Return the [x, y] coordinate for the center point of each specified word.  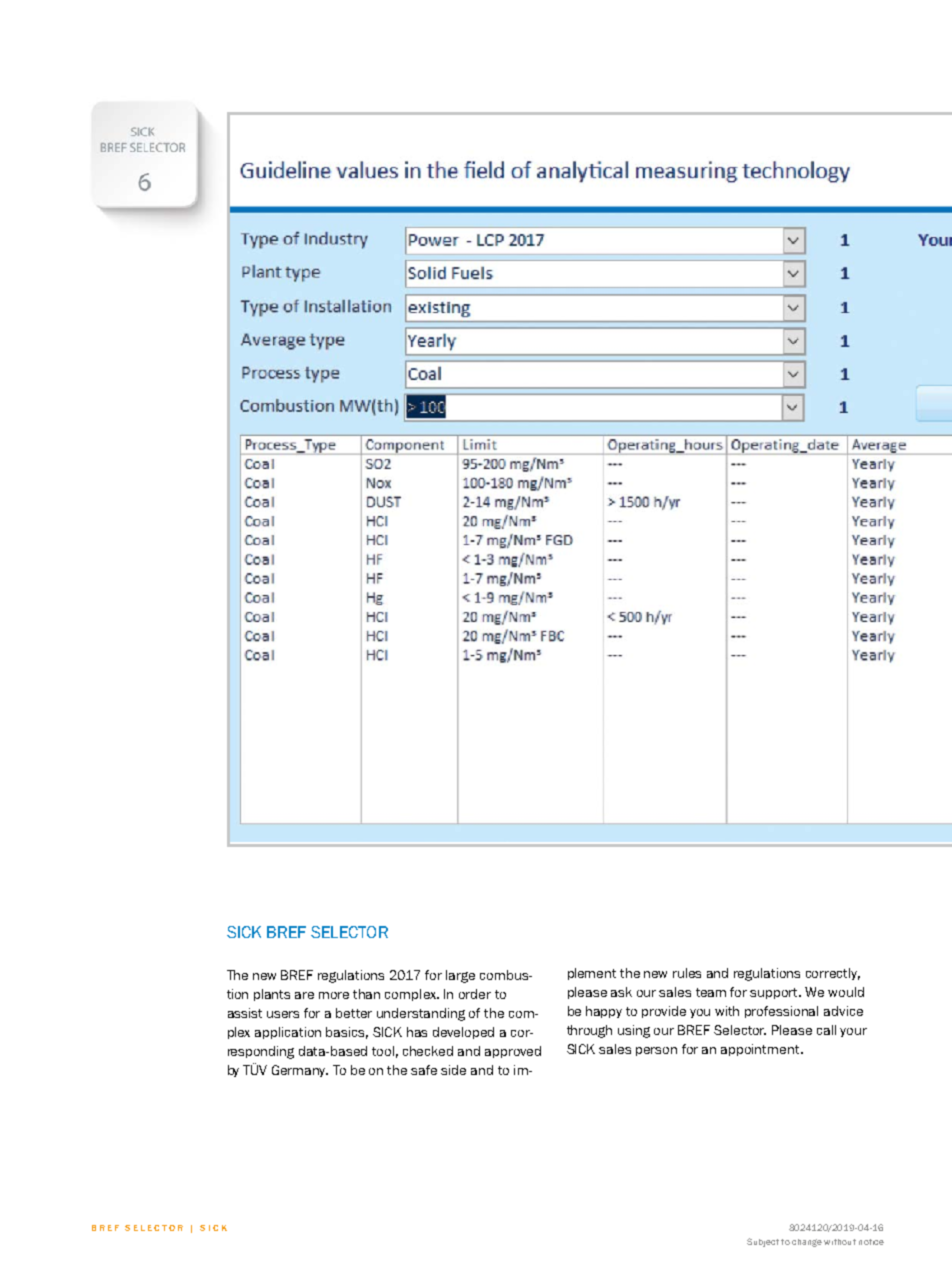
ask [621, 992]
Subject [763, 1242]
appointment [761, 1050]
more [334, 995]
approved [513, 1052]
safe [424, 1070]
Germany [300, 1071]
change [807, 1243]
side [453, 1070]
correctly [833, 974]
